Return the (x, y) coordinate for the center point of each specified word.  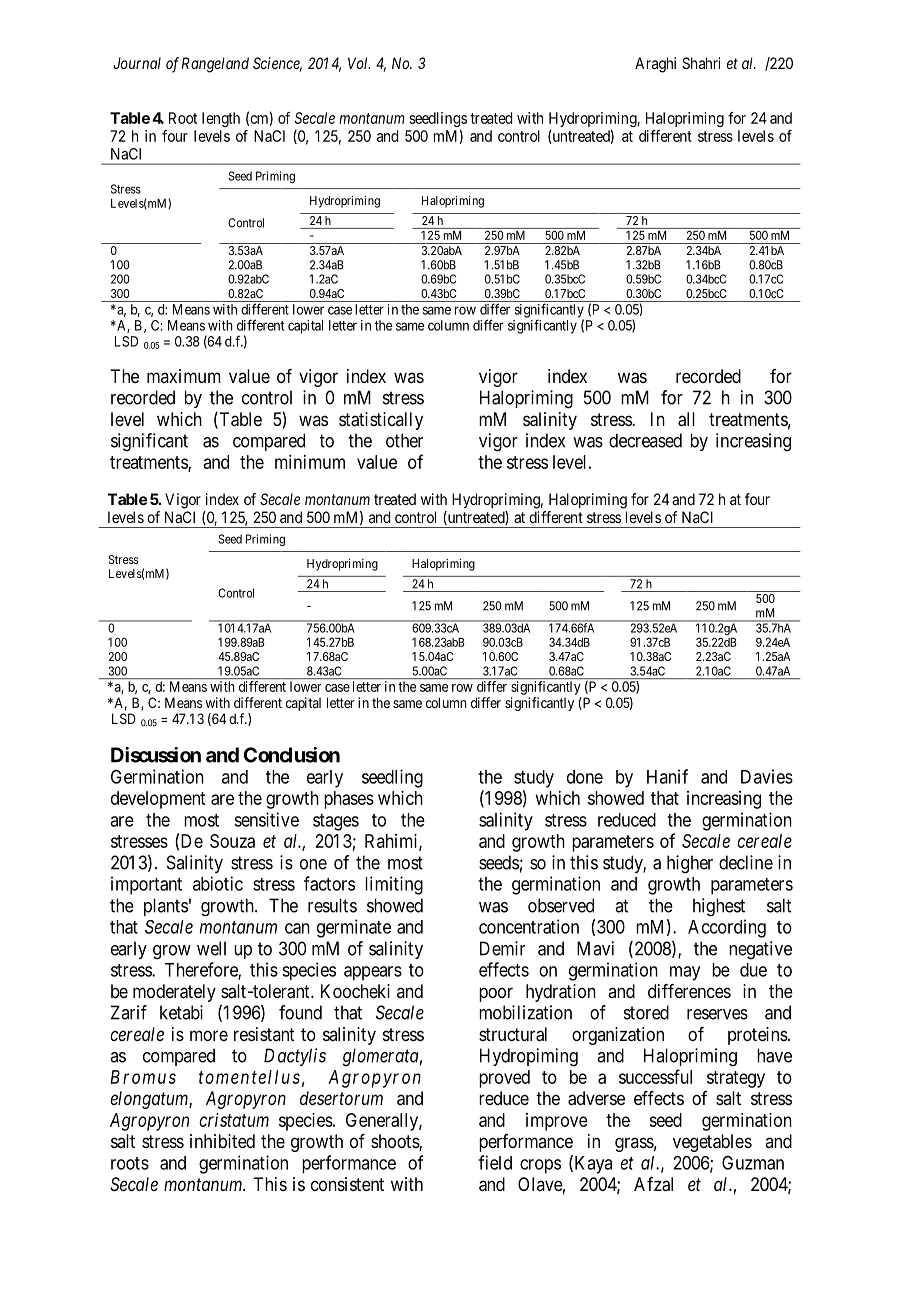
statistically (381, 421)
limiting (394, 885)
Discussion (156, 755)
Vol (359, 63)
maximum (184, 376)
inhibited (222, 1141)
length (221, 119)
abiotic (218, 883)
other (404, 440)
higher (690, 864)
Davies (767, 776)
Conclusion (292, 755)
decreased (645, 440)
